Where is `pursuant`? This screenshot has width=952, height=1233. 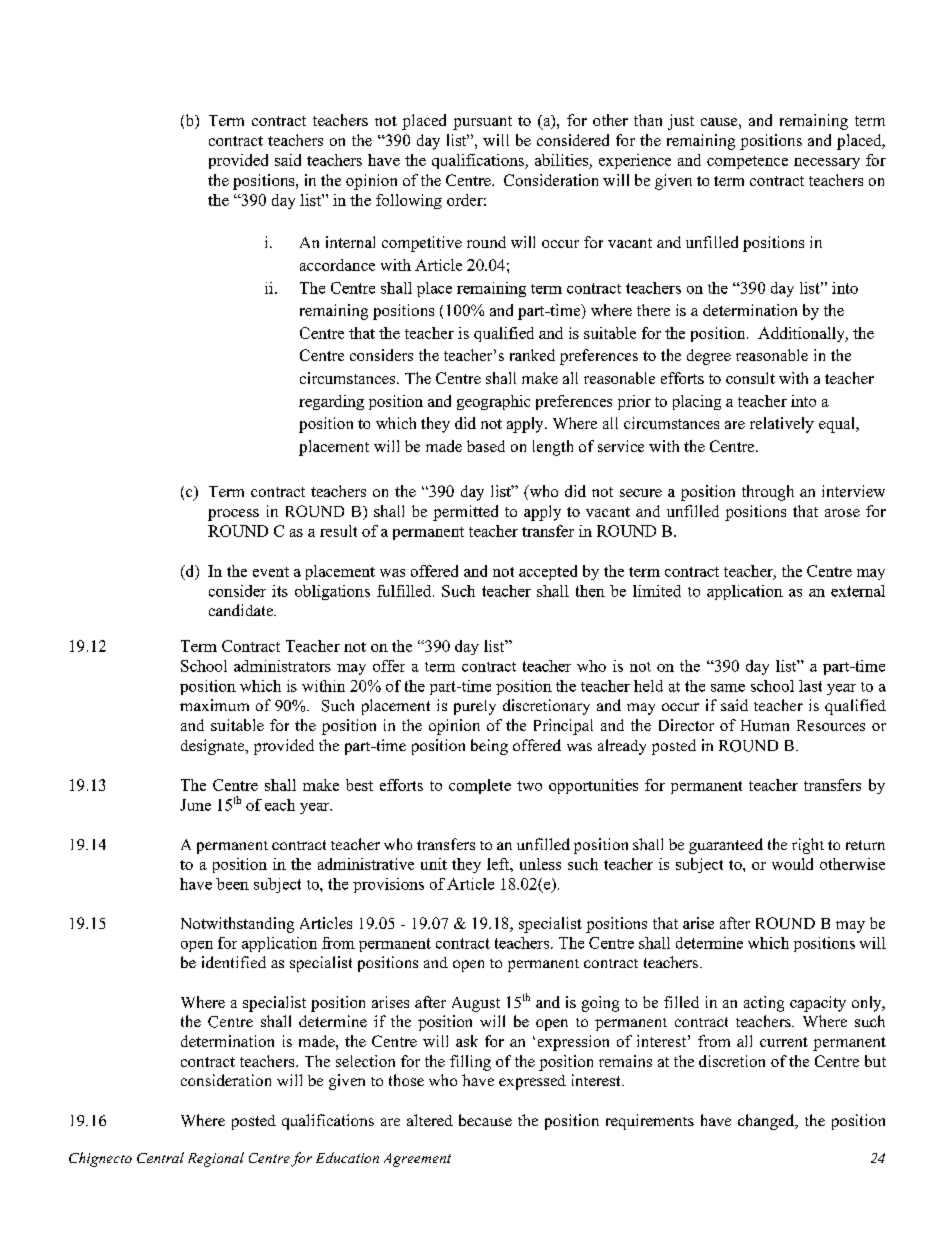
pursuant is located at coordinates (482, 123).
